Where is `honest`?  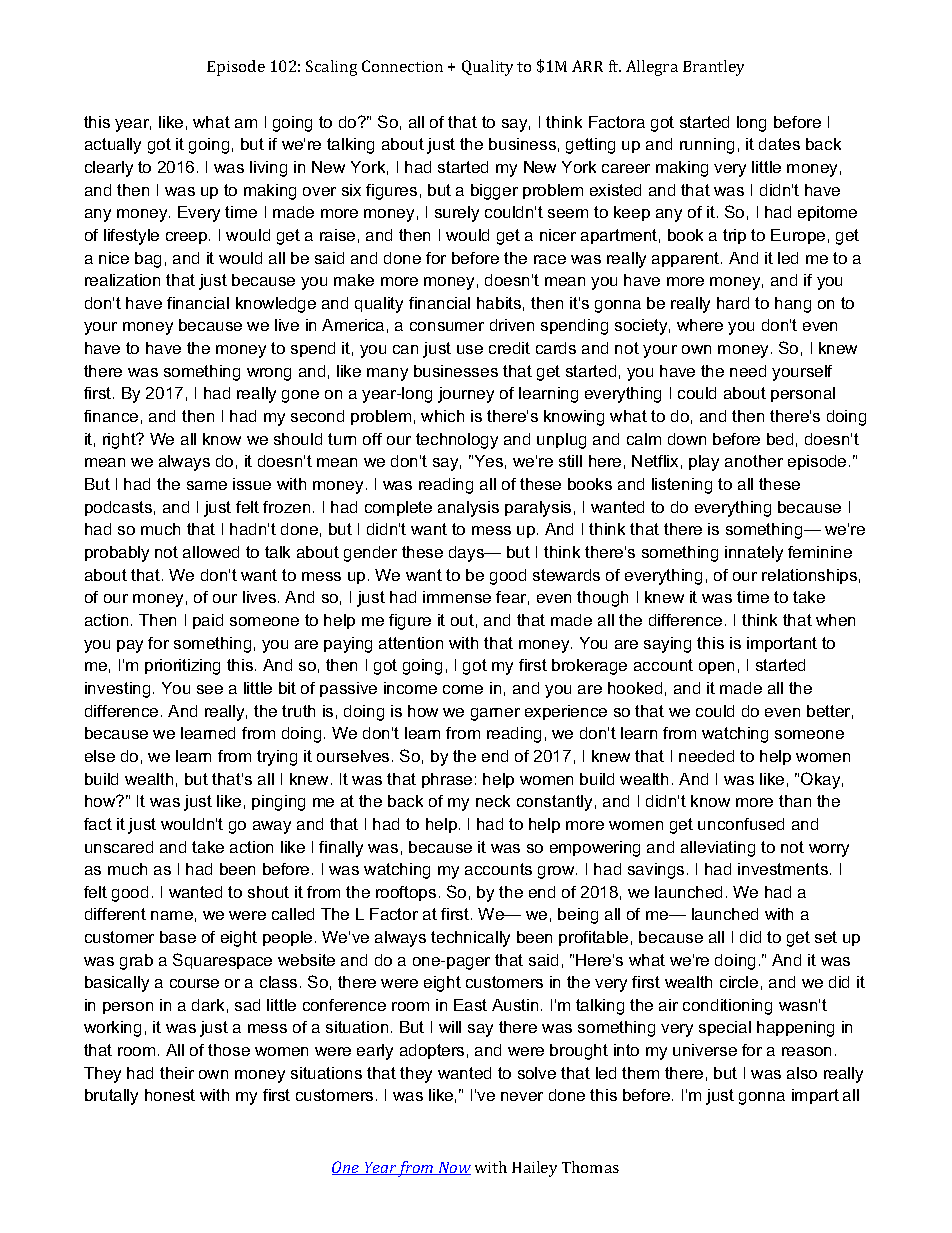 honest is located at coordinates (170, 1095).
